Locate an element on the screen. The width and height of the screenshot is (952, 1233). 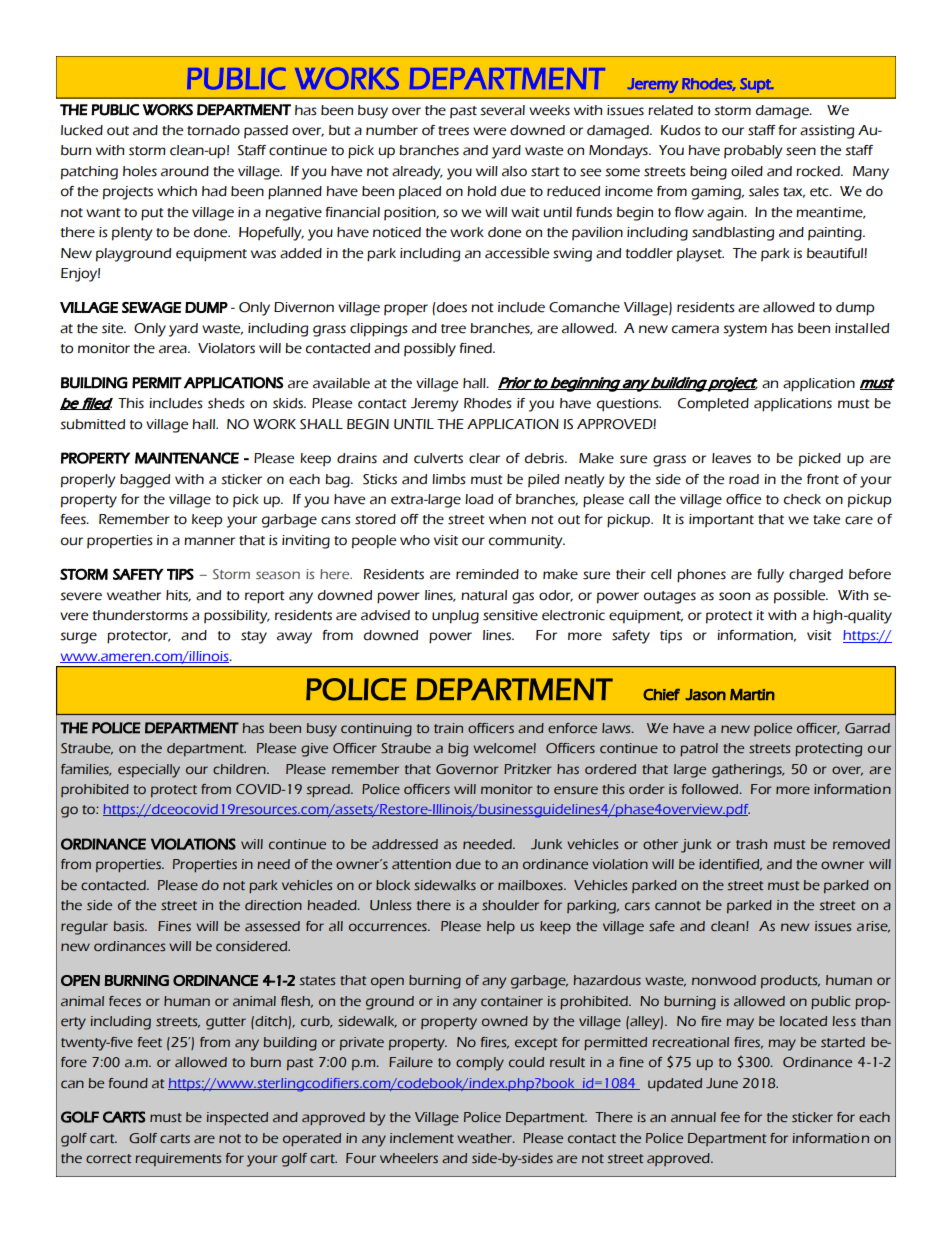
inclement is located at coordinates (422, 1138).
